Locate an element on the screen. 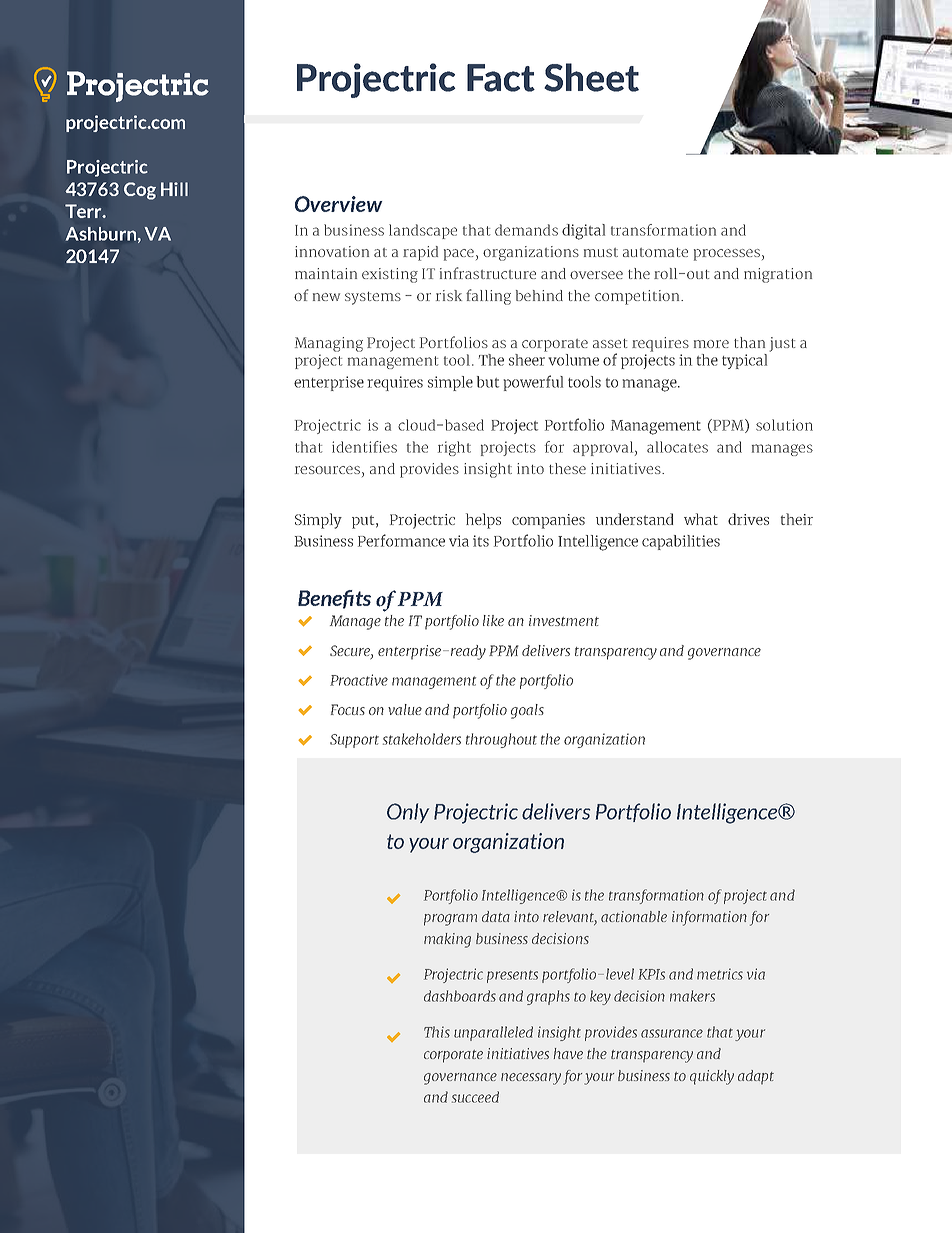 This screenshot has height=1233, width=952. like is located at coordinates (493, 620).
